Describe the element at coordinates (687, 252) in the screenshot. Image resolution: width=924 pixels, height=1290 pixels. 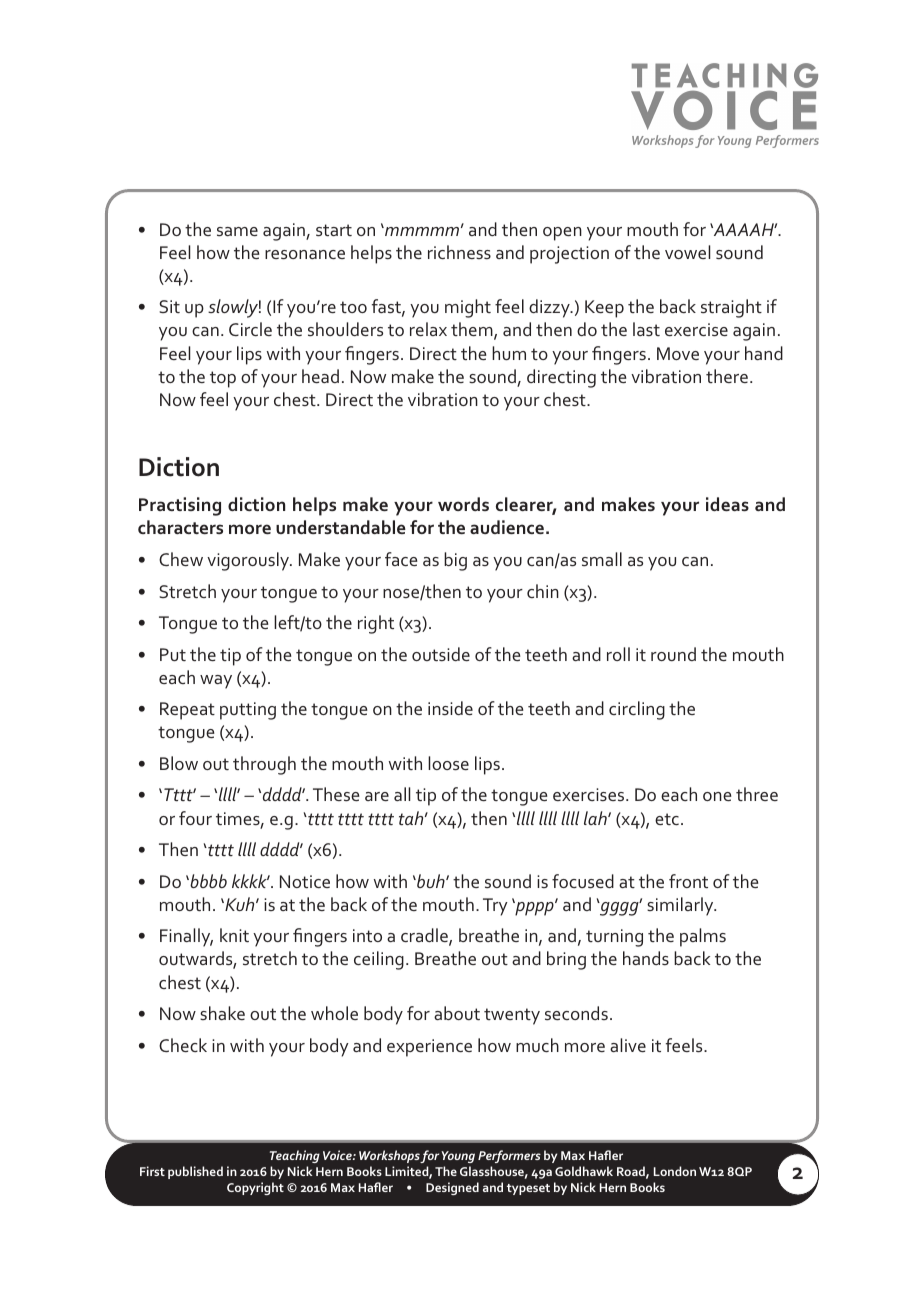
I see `vowel` at that location.
